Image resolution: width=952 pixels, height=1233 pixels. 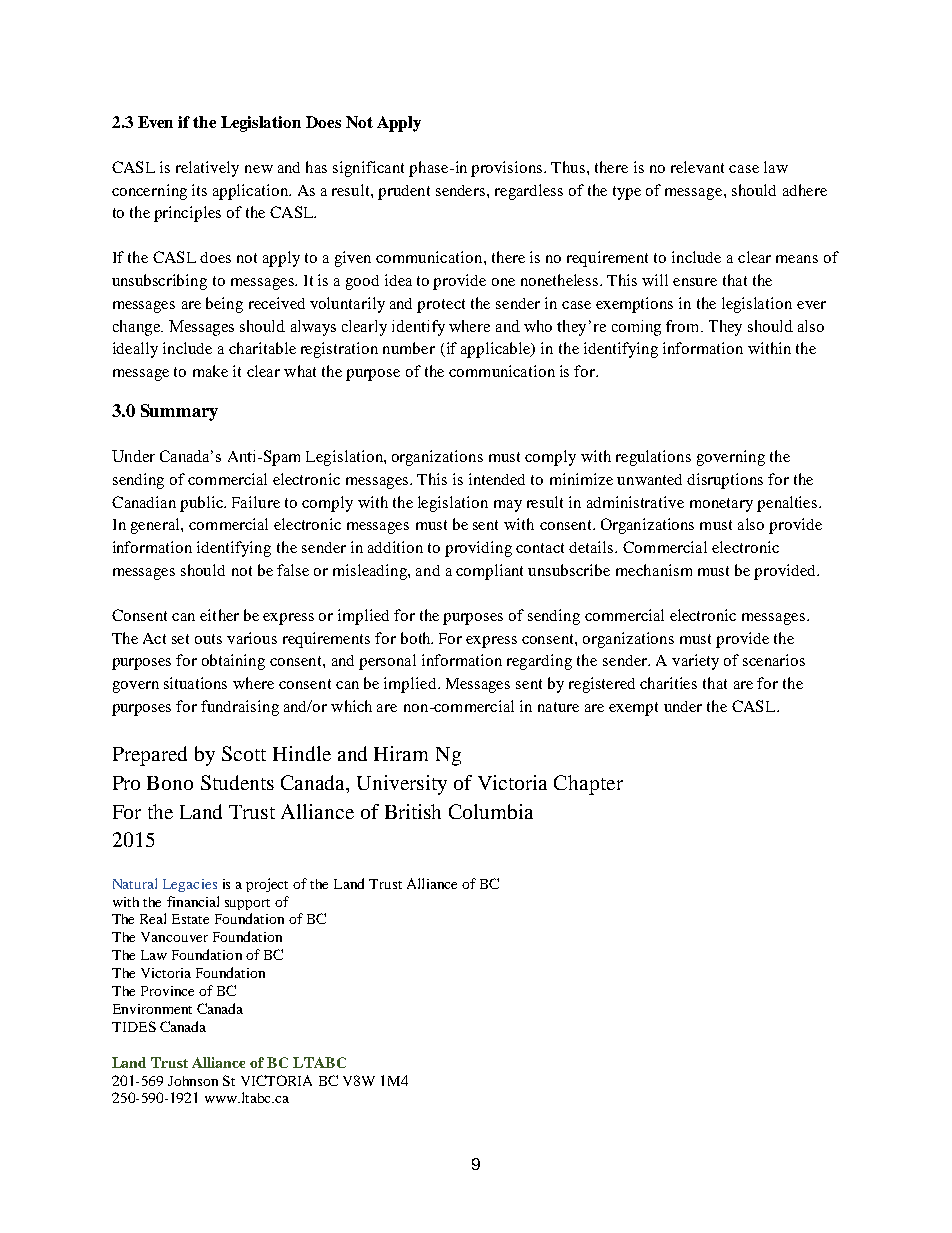 What do you see at coordinates (247, 904) in the screenshot?
I see `support` at bounding box center [247, 904].
